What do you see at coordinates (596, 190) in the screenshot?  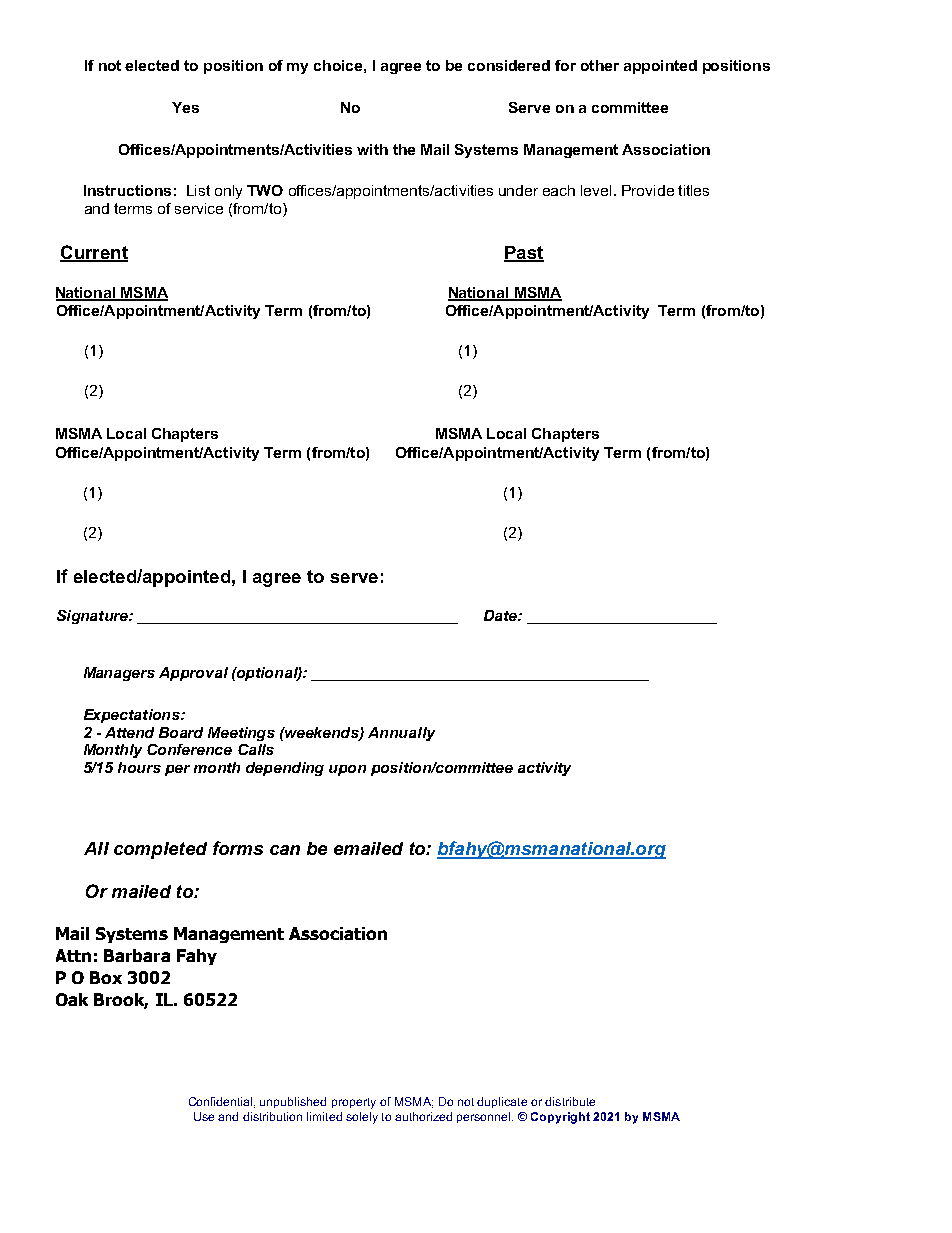 I see `level` at bounding box center [596, 190].
